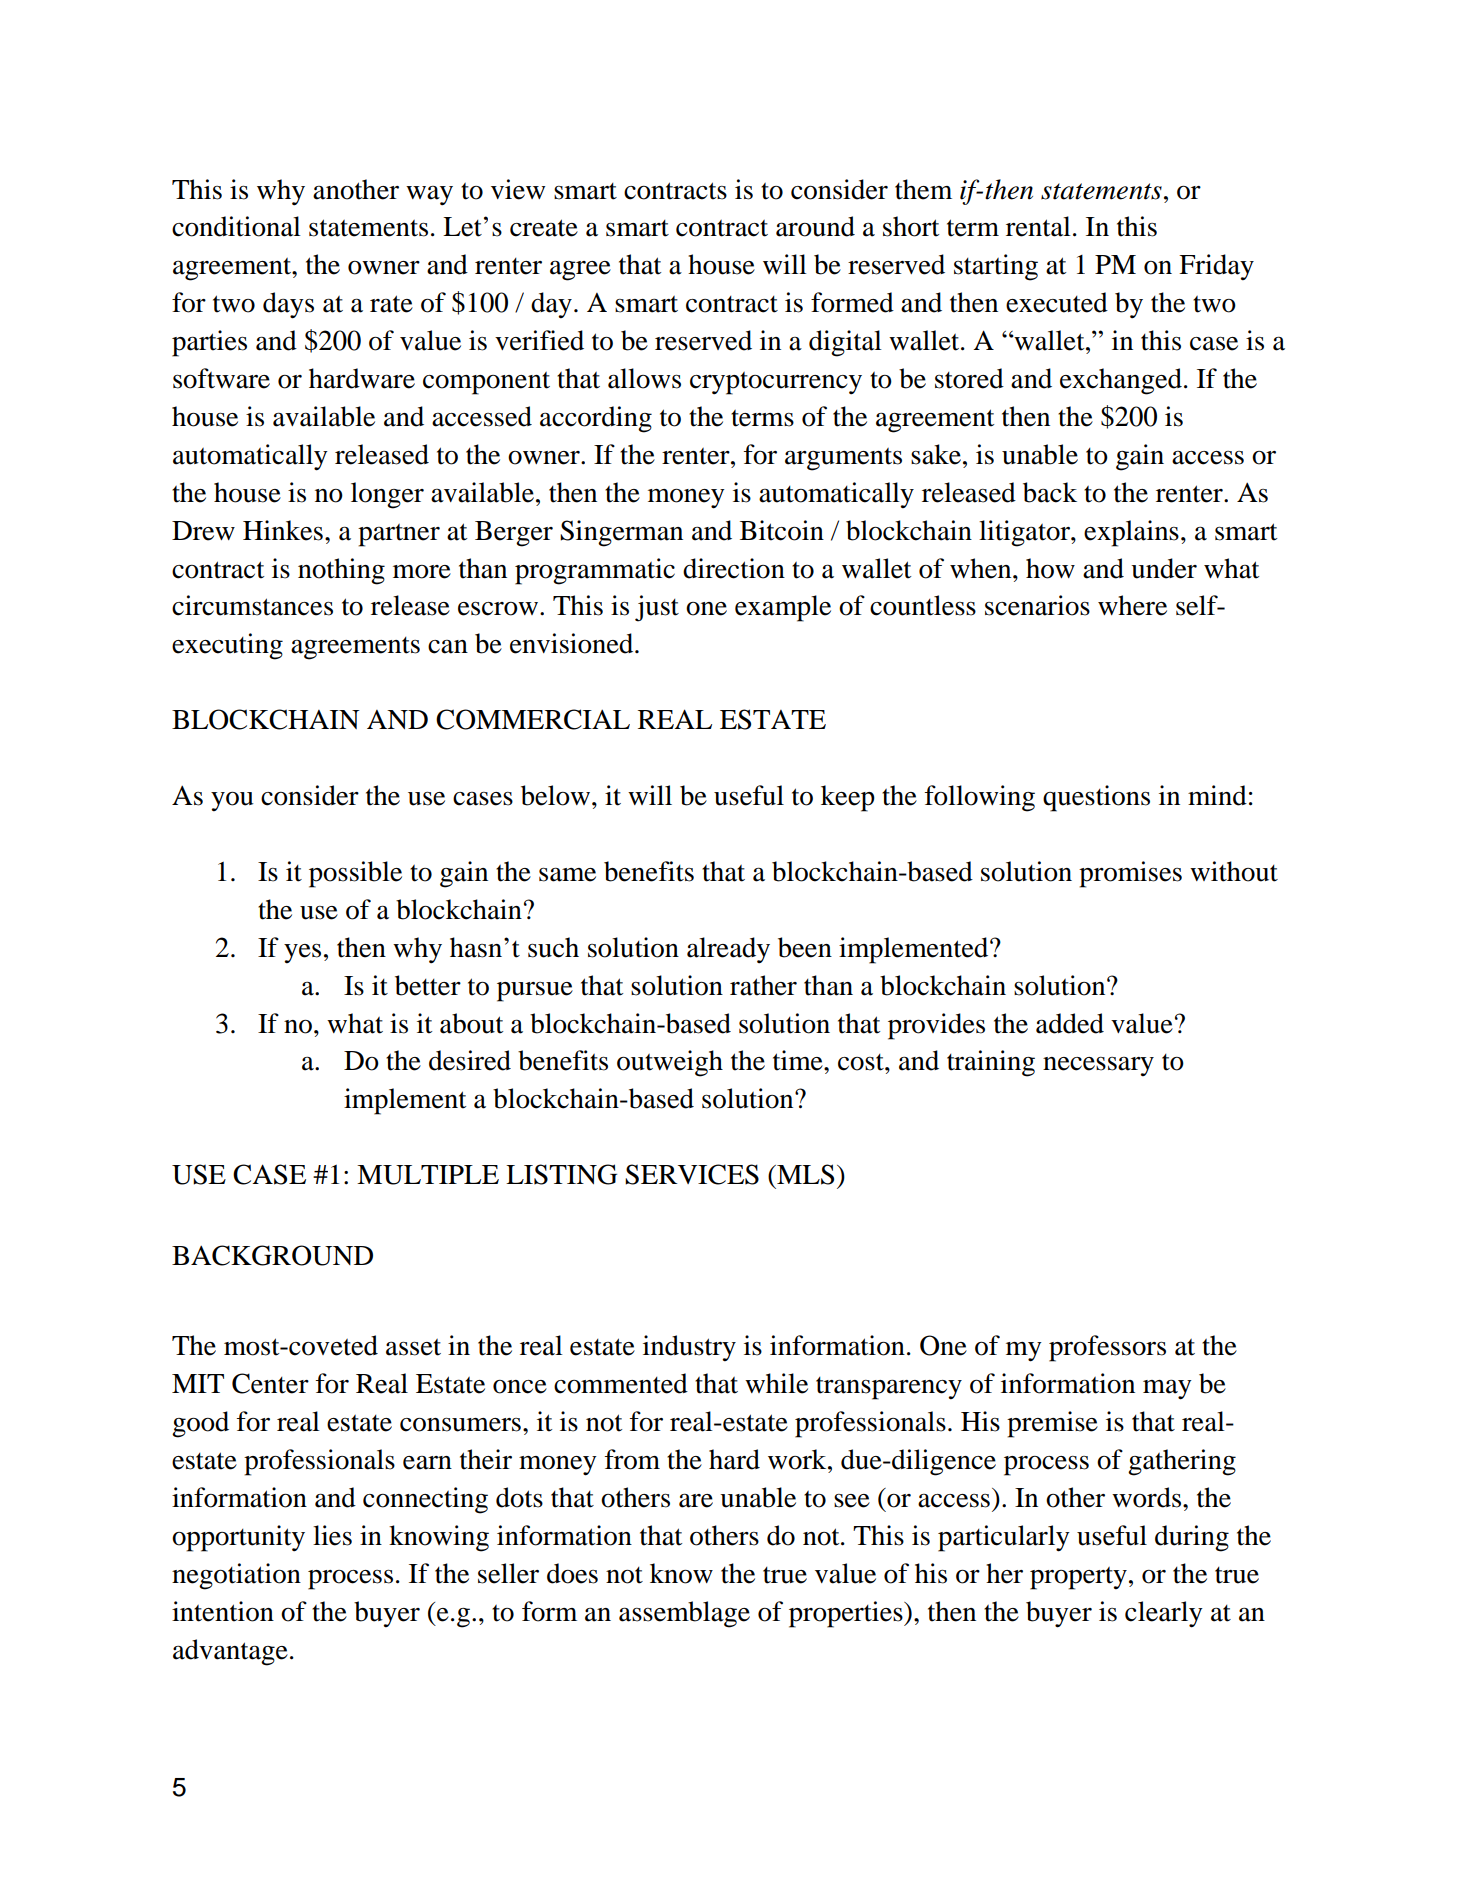 The image size is (1462, 1892). I want to click on where, so click(1132, 605).
